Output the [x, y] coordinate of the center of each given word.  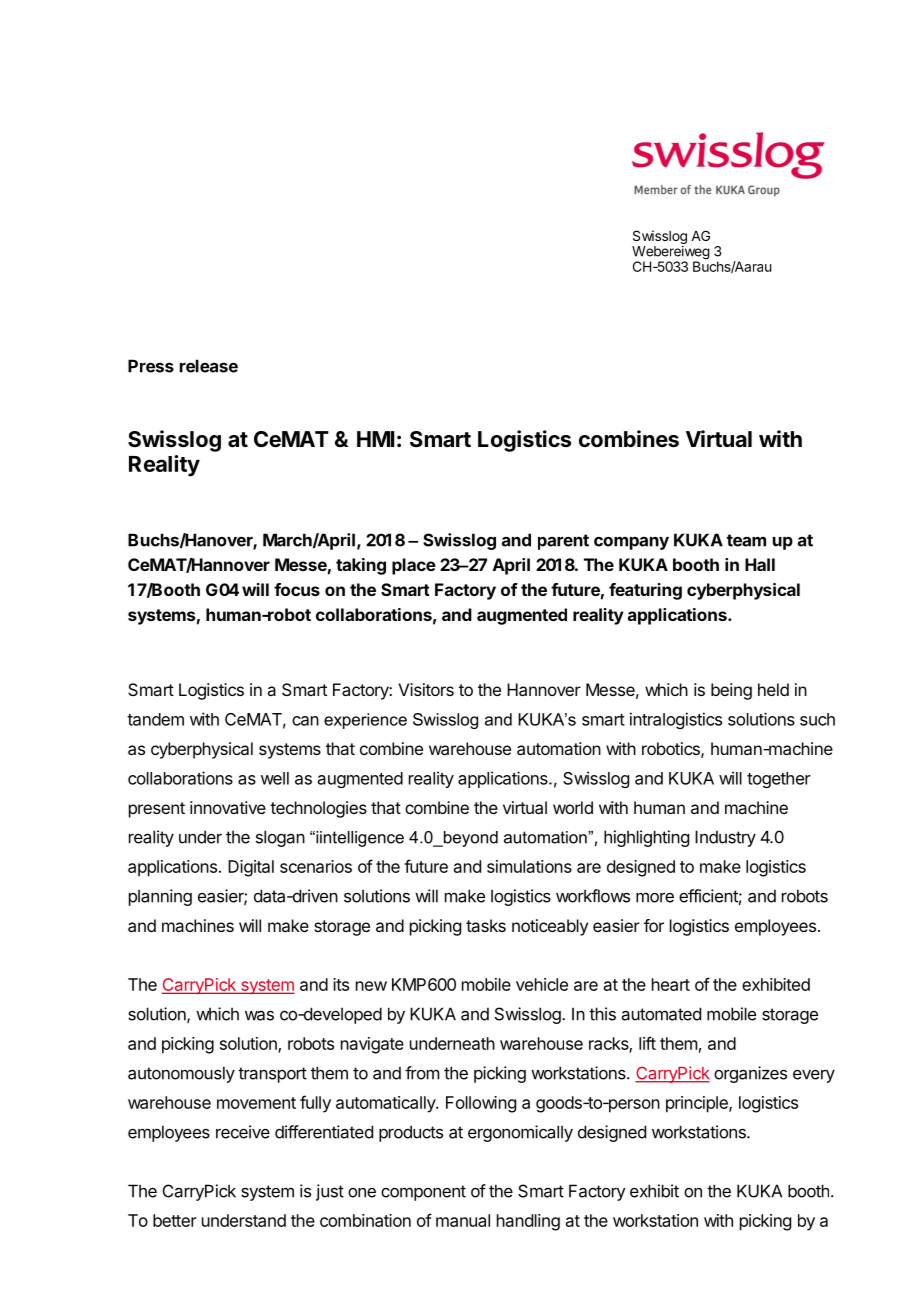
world [573, 807]
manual [463, 1220]
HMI [375, 439]
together [779, 780]
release [209, 366]
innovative [228, 807]
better [175, 1220]
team [746, 540]
